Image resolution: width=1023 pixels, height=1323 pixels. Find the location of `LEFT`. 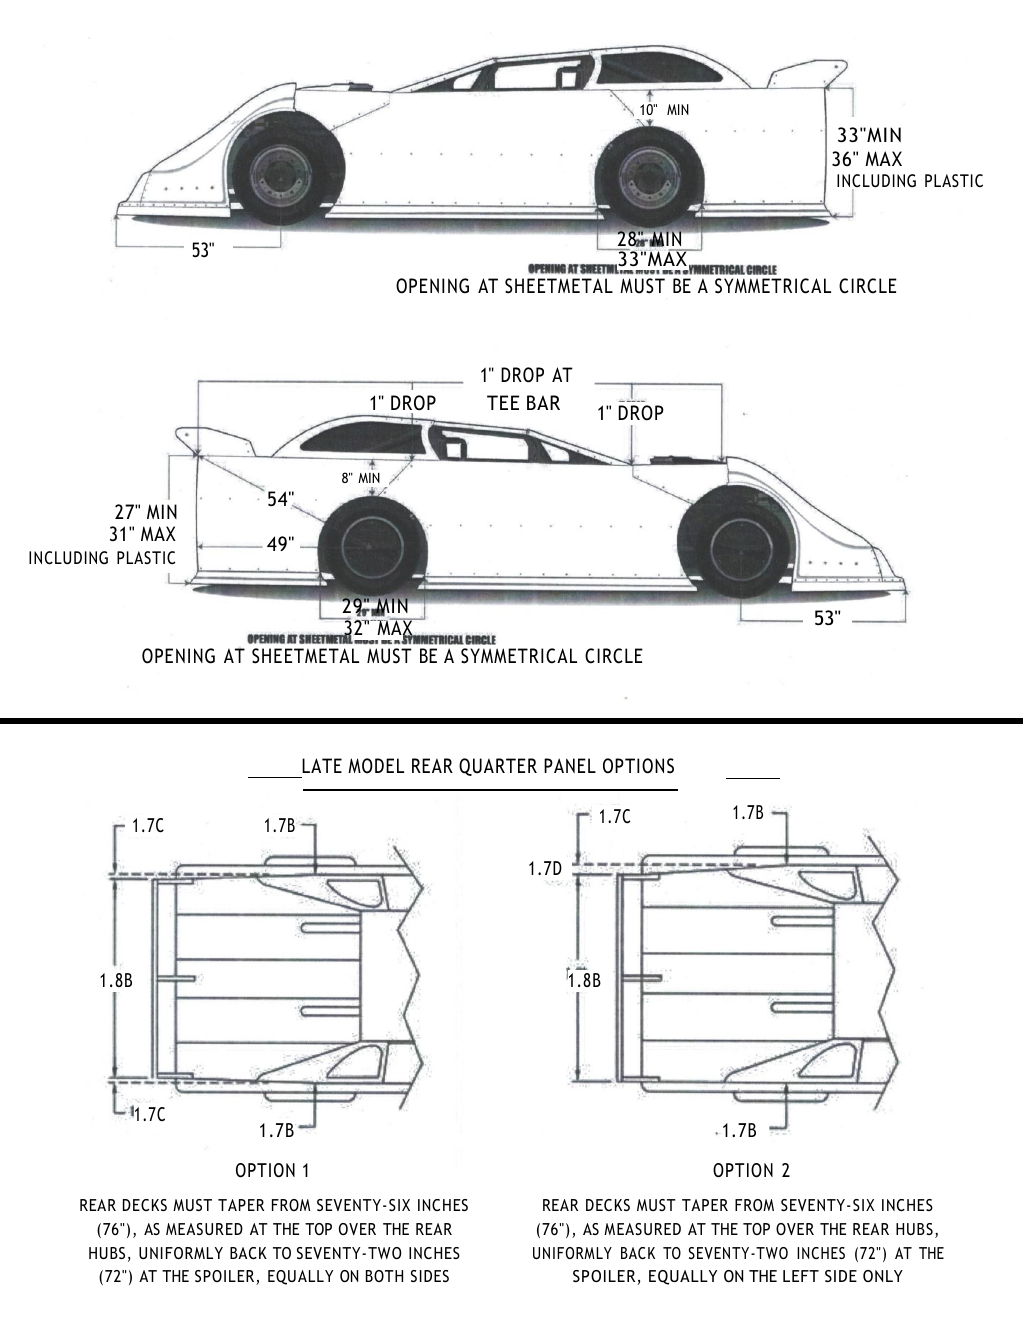

LEFT is located at coordinates (801, 1276).
